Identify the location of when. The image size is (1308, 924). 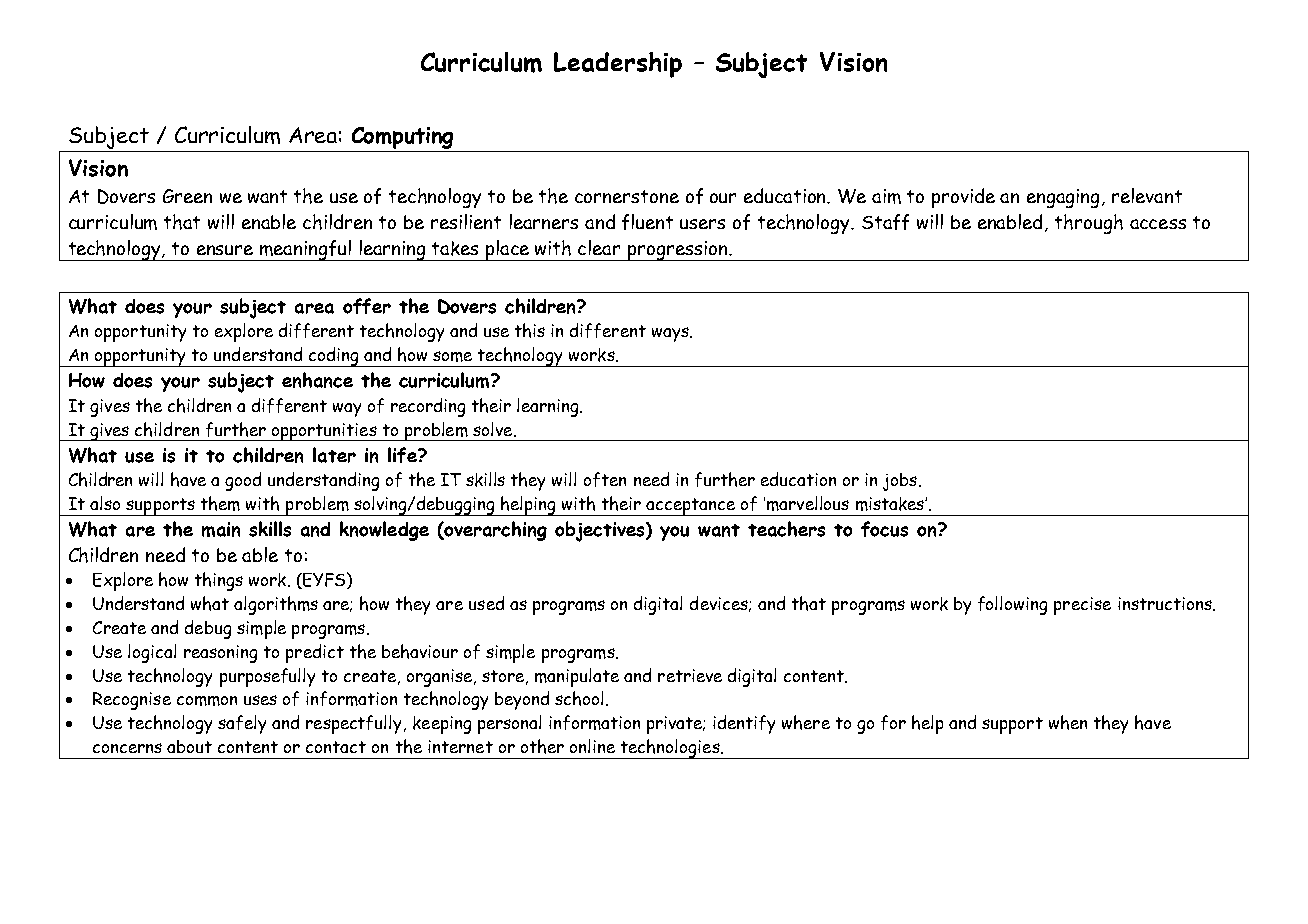
(1068, 722).
